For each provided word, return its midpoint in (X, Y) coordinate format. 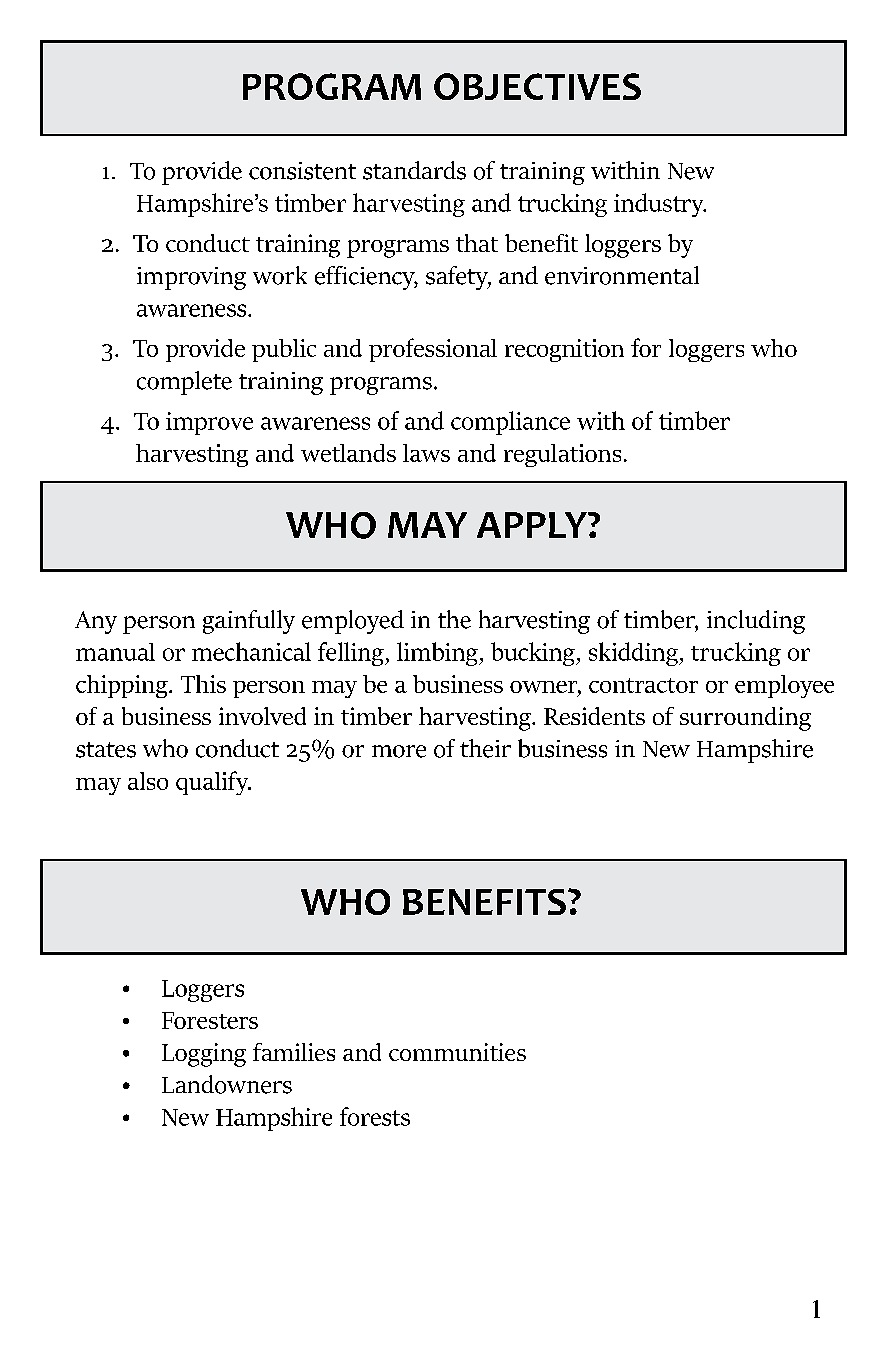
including (756, 622)
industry (660, 205)
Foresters (210, 1020)
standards (414, 170)
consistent (302, 171)
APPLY (533, 525)
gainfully (249, 622)
